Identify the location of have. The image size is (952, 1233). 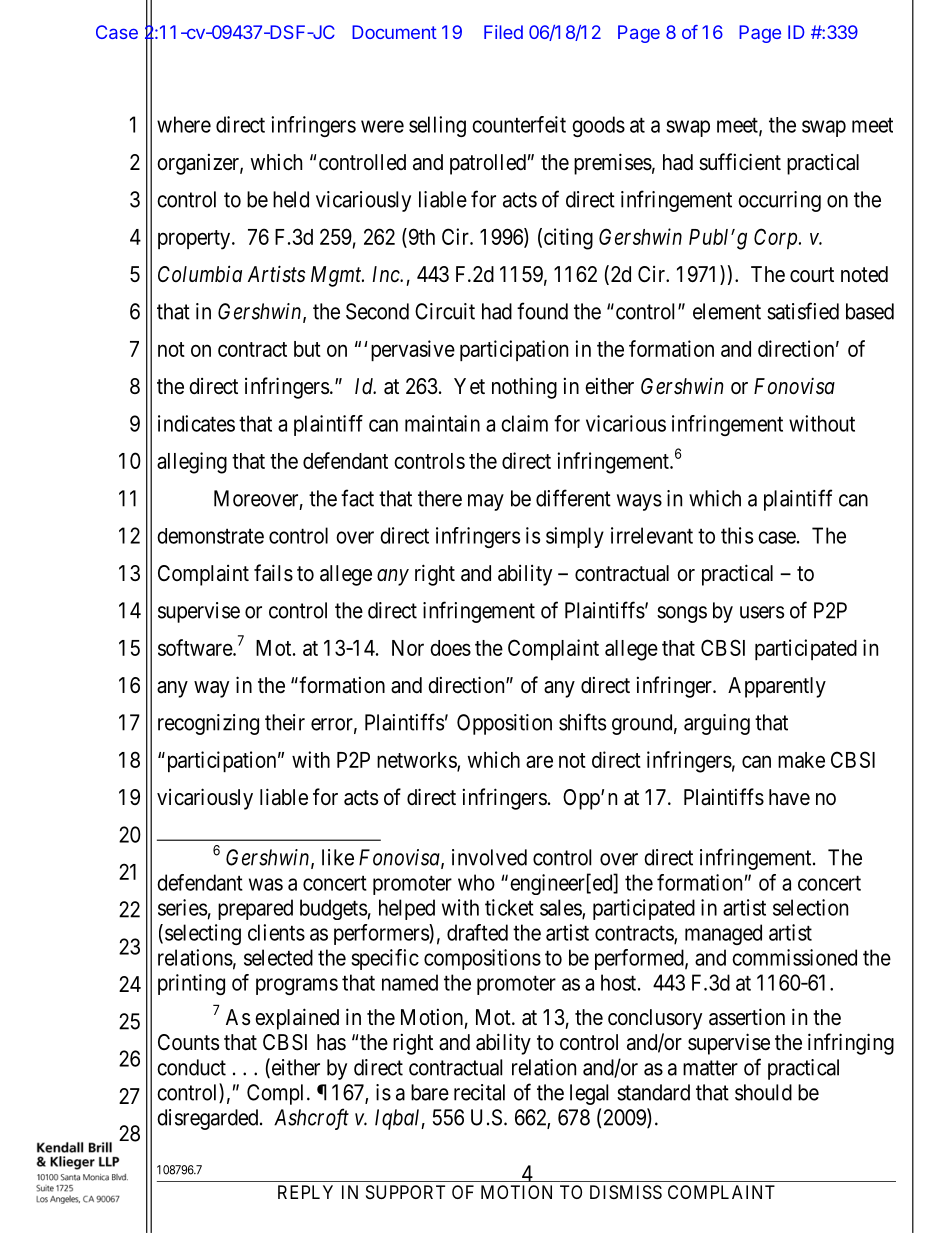
(789, 797).
